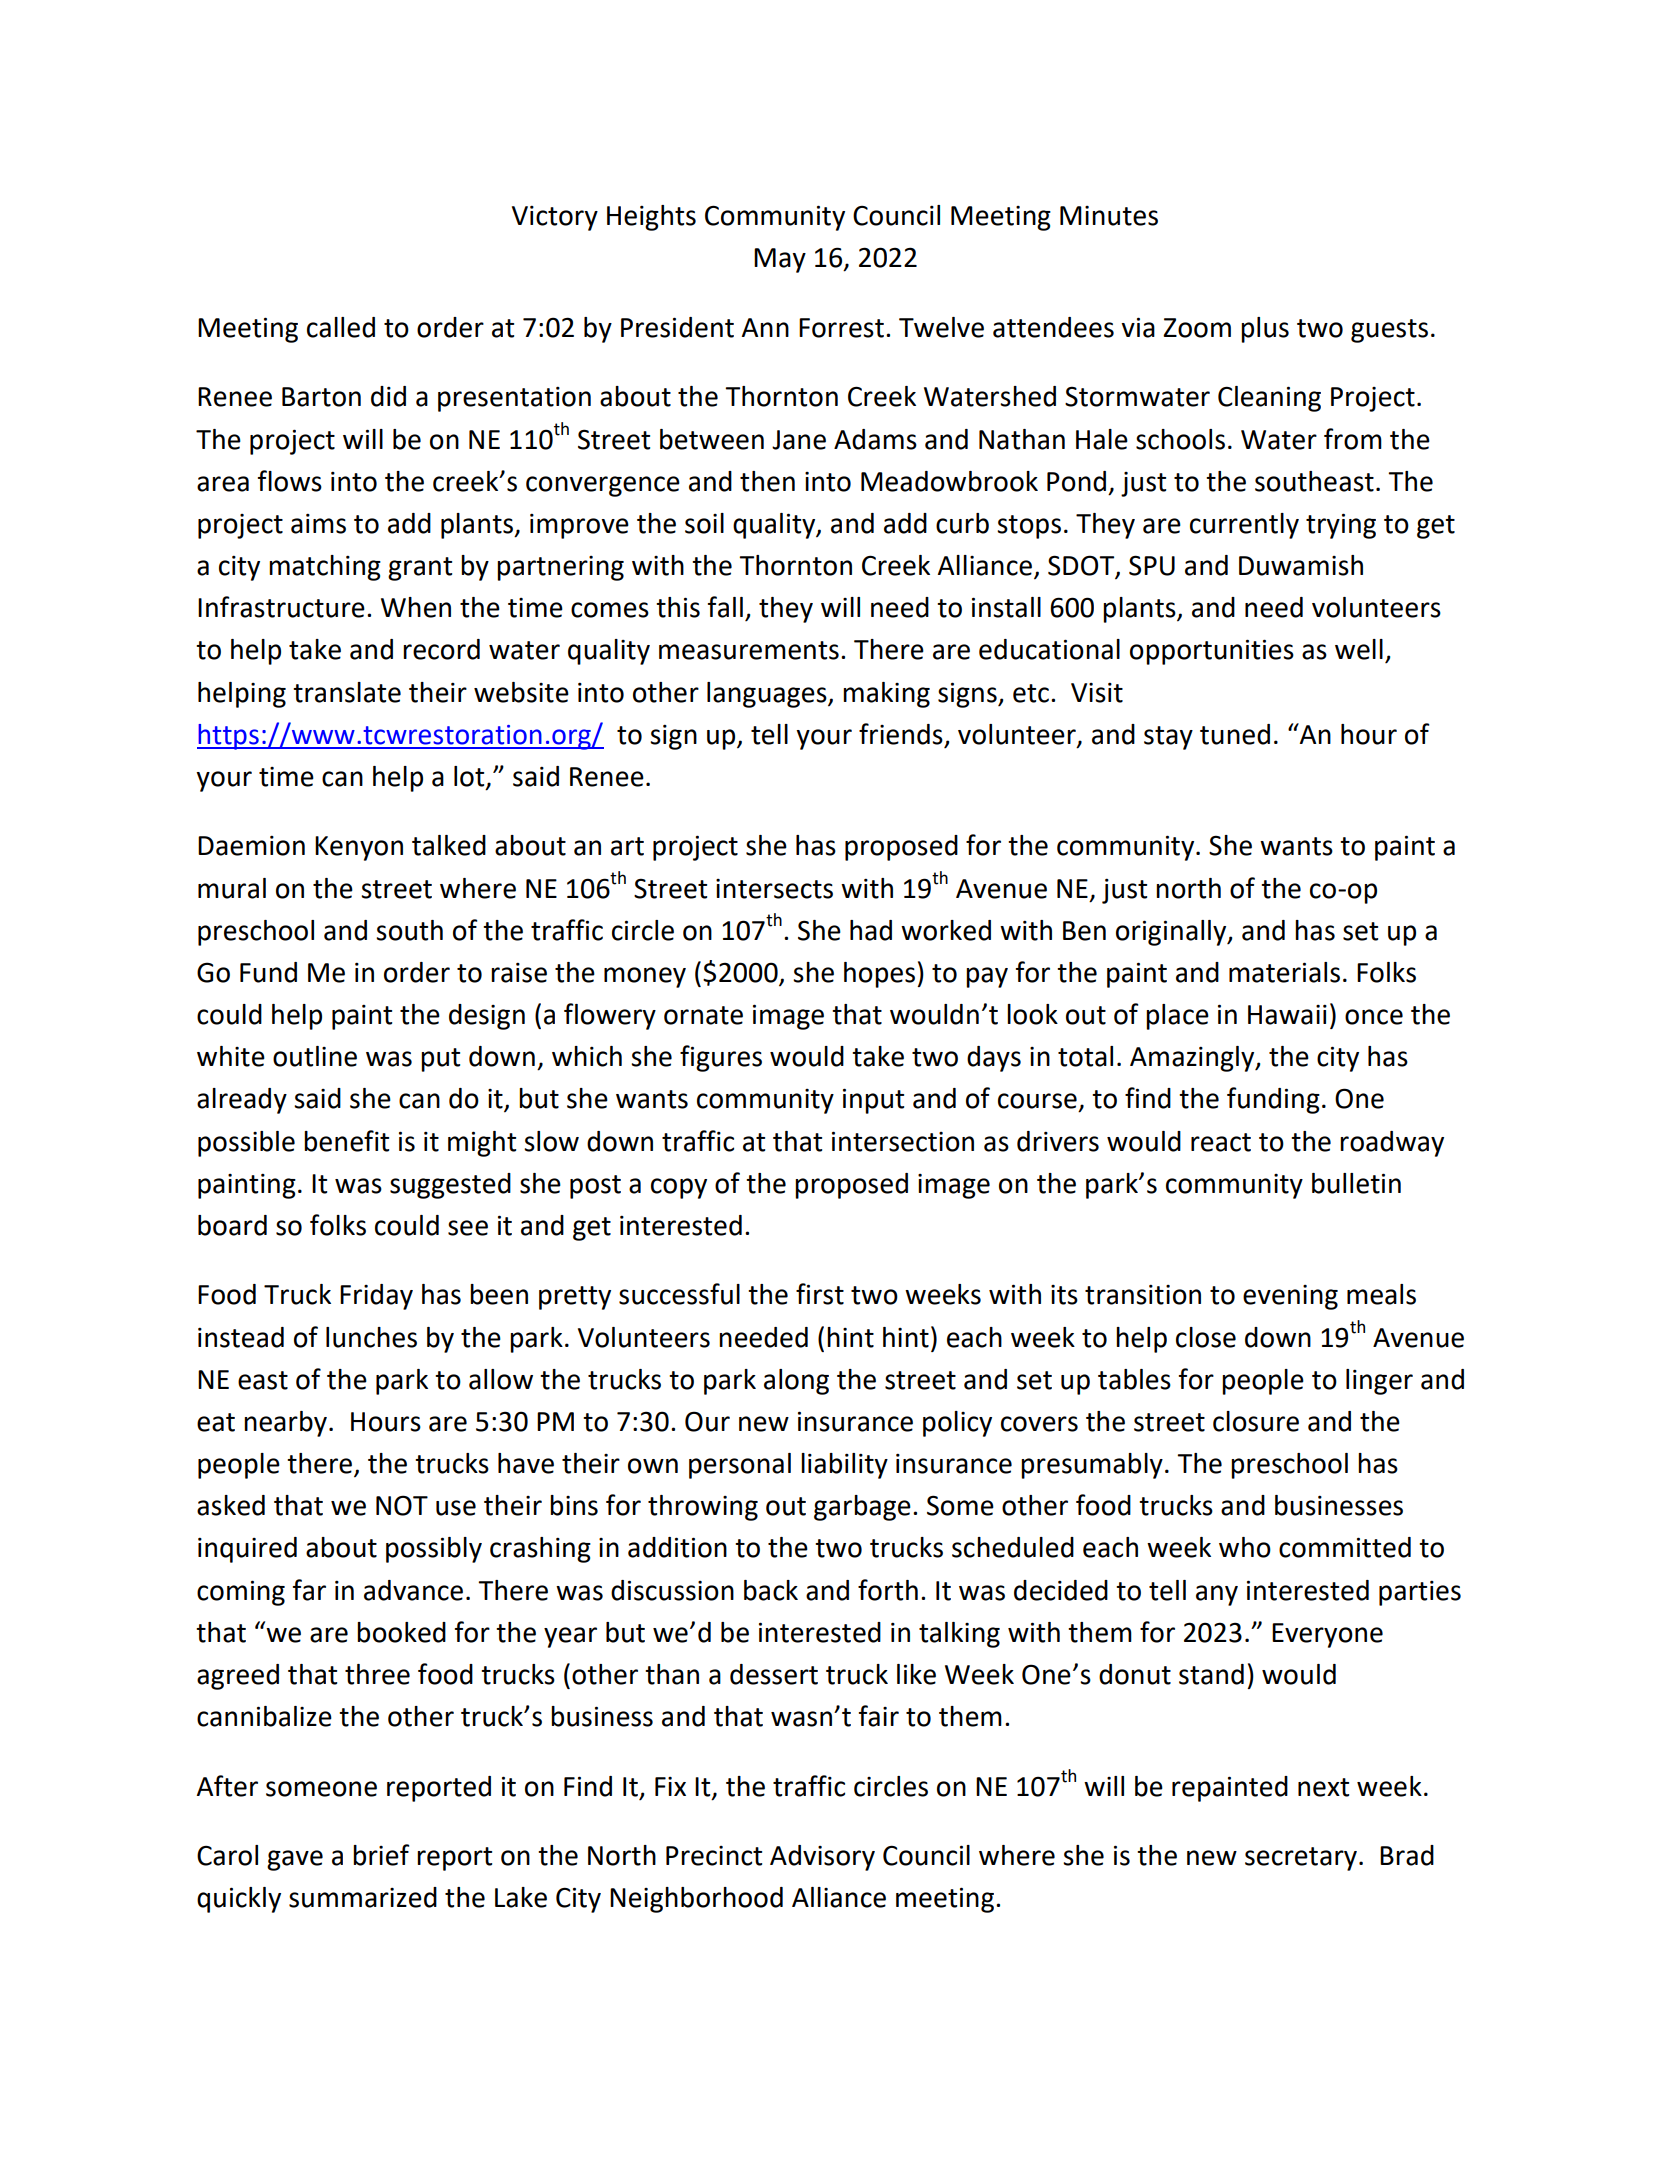 This page has height=2163, width=1671. What do you see at coordinates (1290, 1297) in the page?
I see `evening` at bounding box center [1290, 1297].
